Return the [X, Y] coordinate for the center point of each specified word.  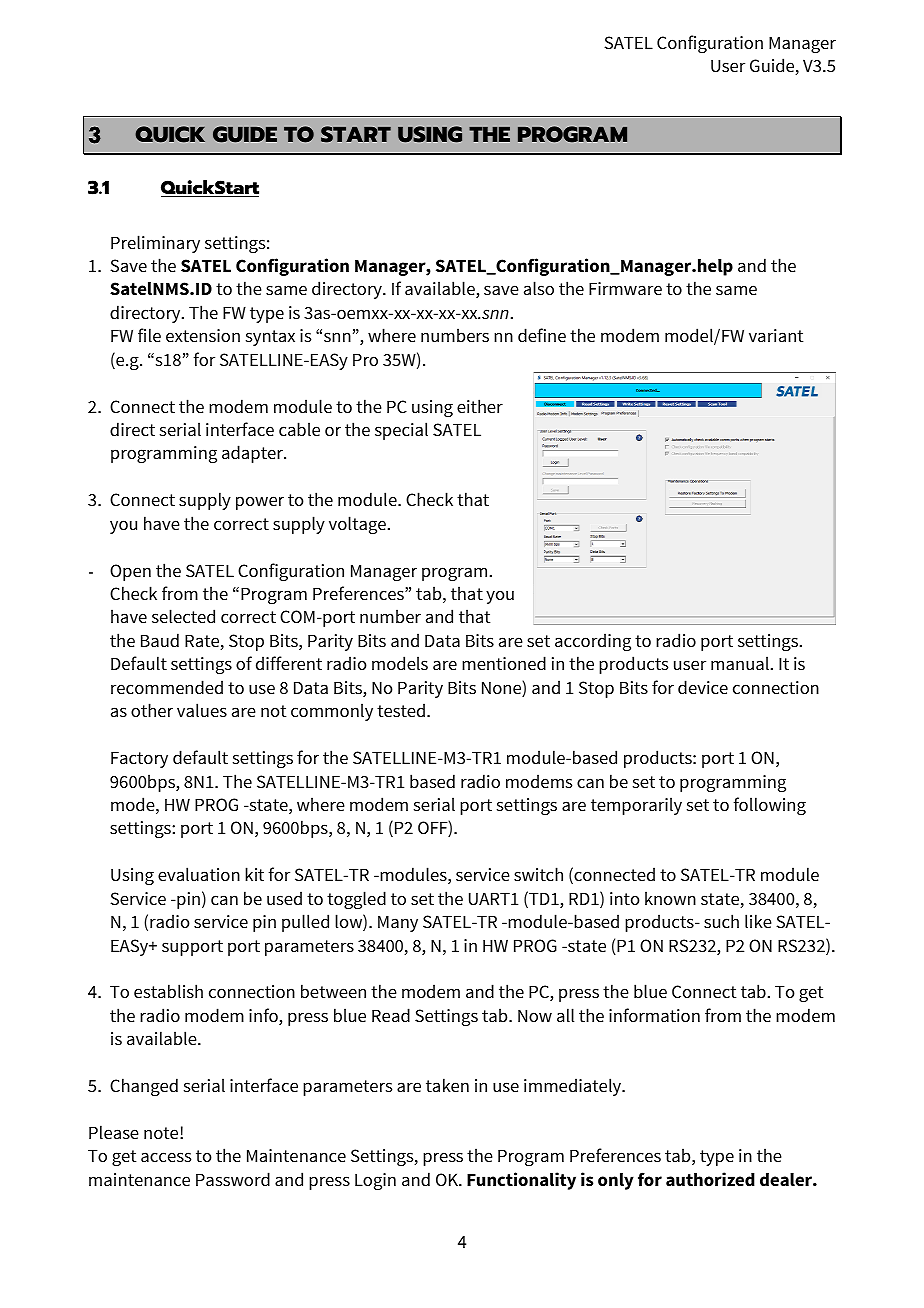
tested [401, 710]
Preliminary [155, 244]
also [539, 288]
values [202, 710]
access [166, 1157]
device [703, 687]
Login [375, 1181]
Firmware [625, 289]
